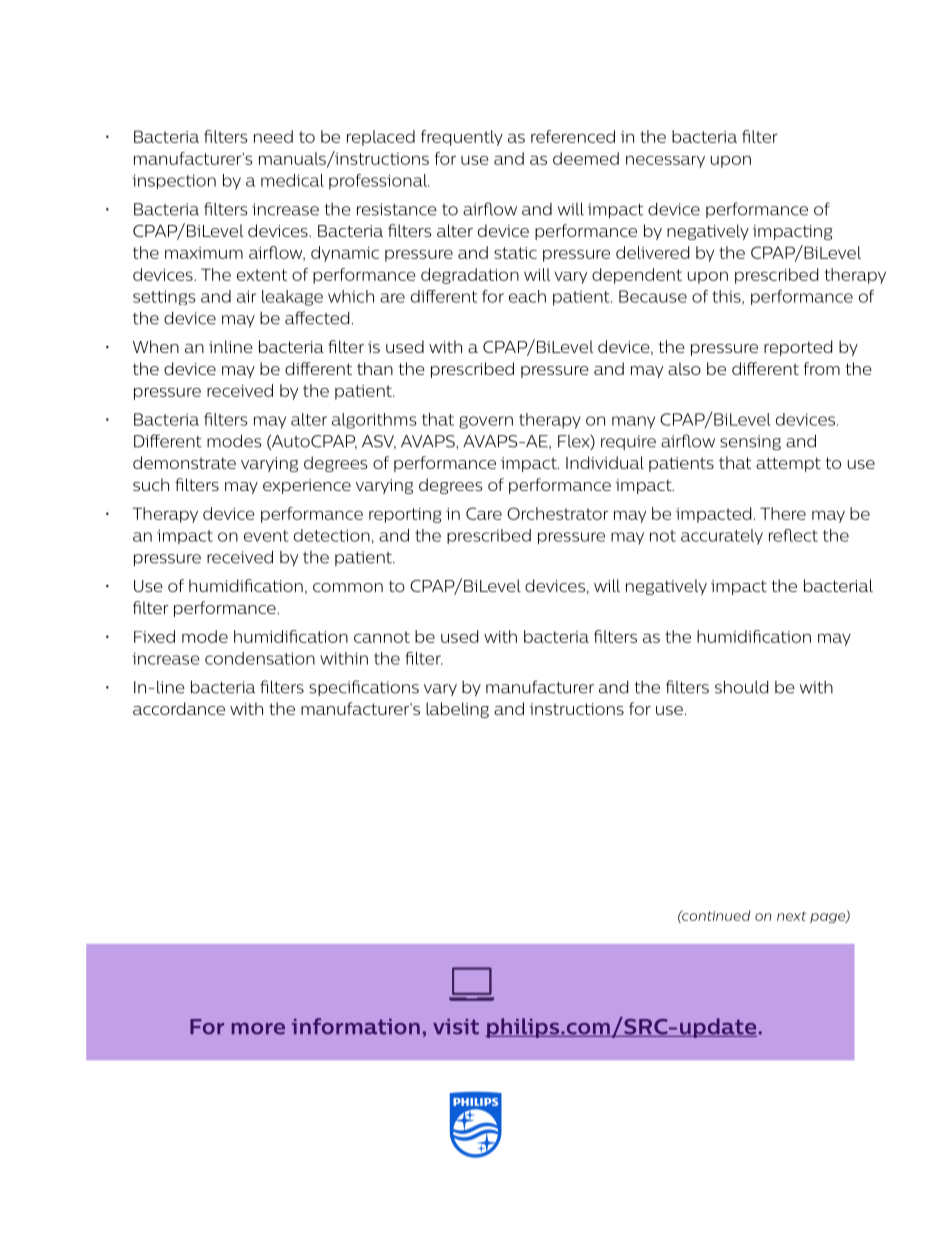 The height and width of the screenshot is (1233, 952). I want to click on accordance, so click(179, 708).
